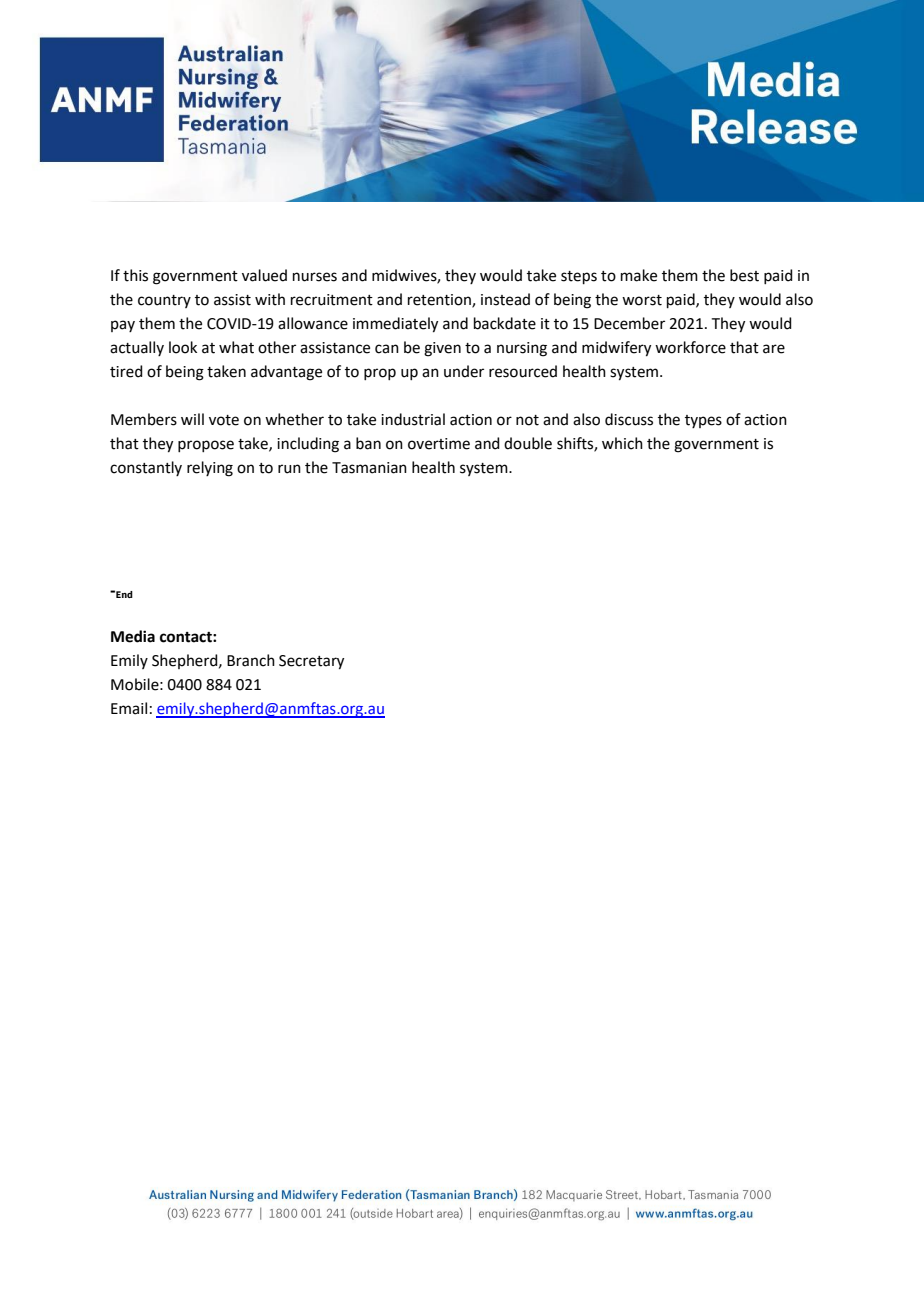  I want to click on Email, so click(129, 708).
